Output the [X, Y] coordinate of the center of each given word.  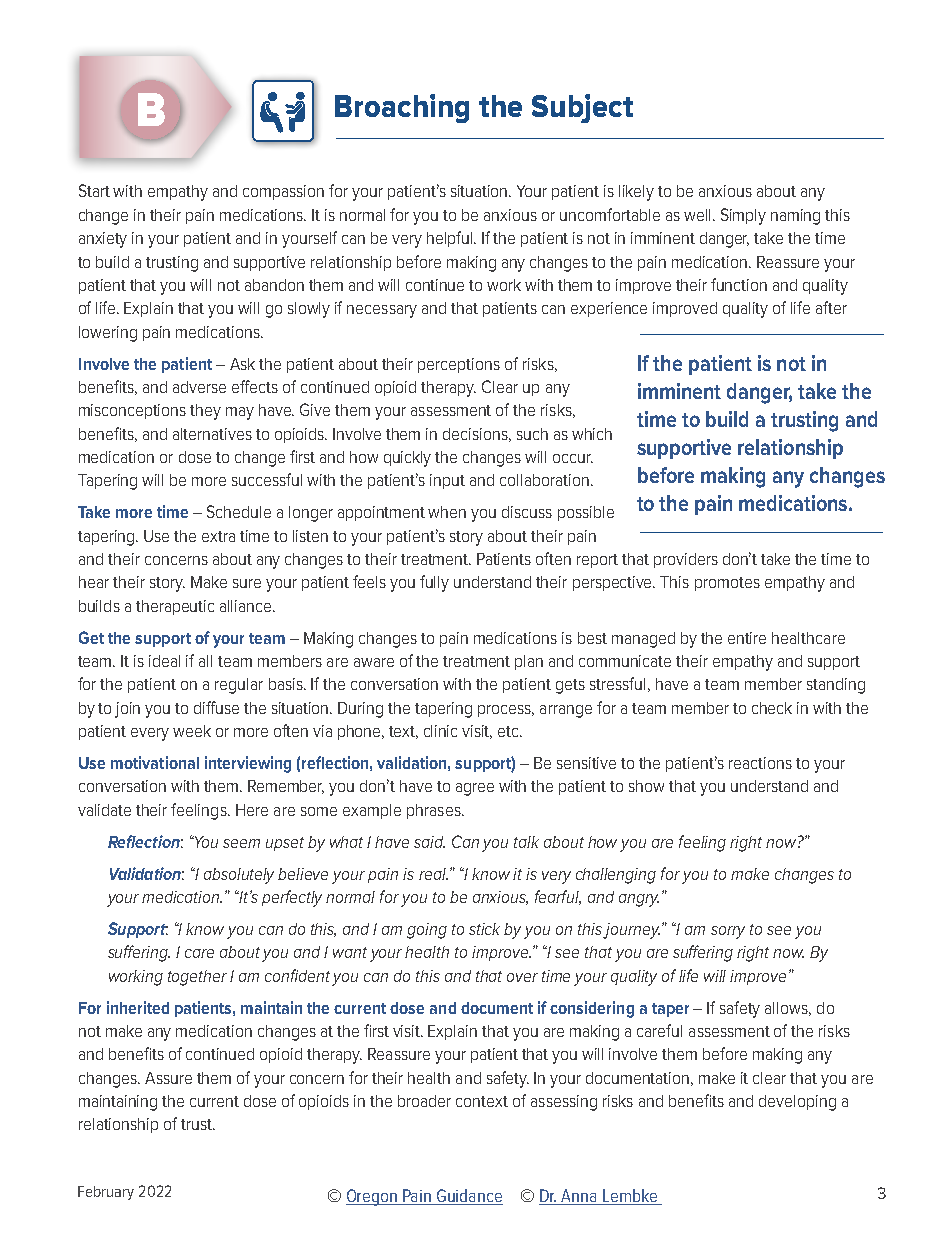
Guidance [469, 1195]
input [447, 481]
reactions [760, 763]
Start [94, 190]
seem [241, 843]
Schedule [239, 511]
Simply [743, 216]
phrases [435, 811]
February [106, 1193]
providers [686, 560]
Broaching [402, 108]
